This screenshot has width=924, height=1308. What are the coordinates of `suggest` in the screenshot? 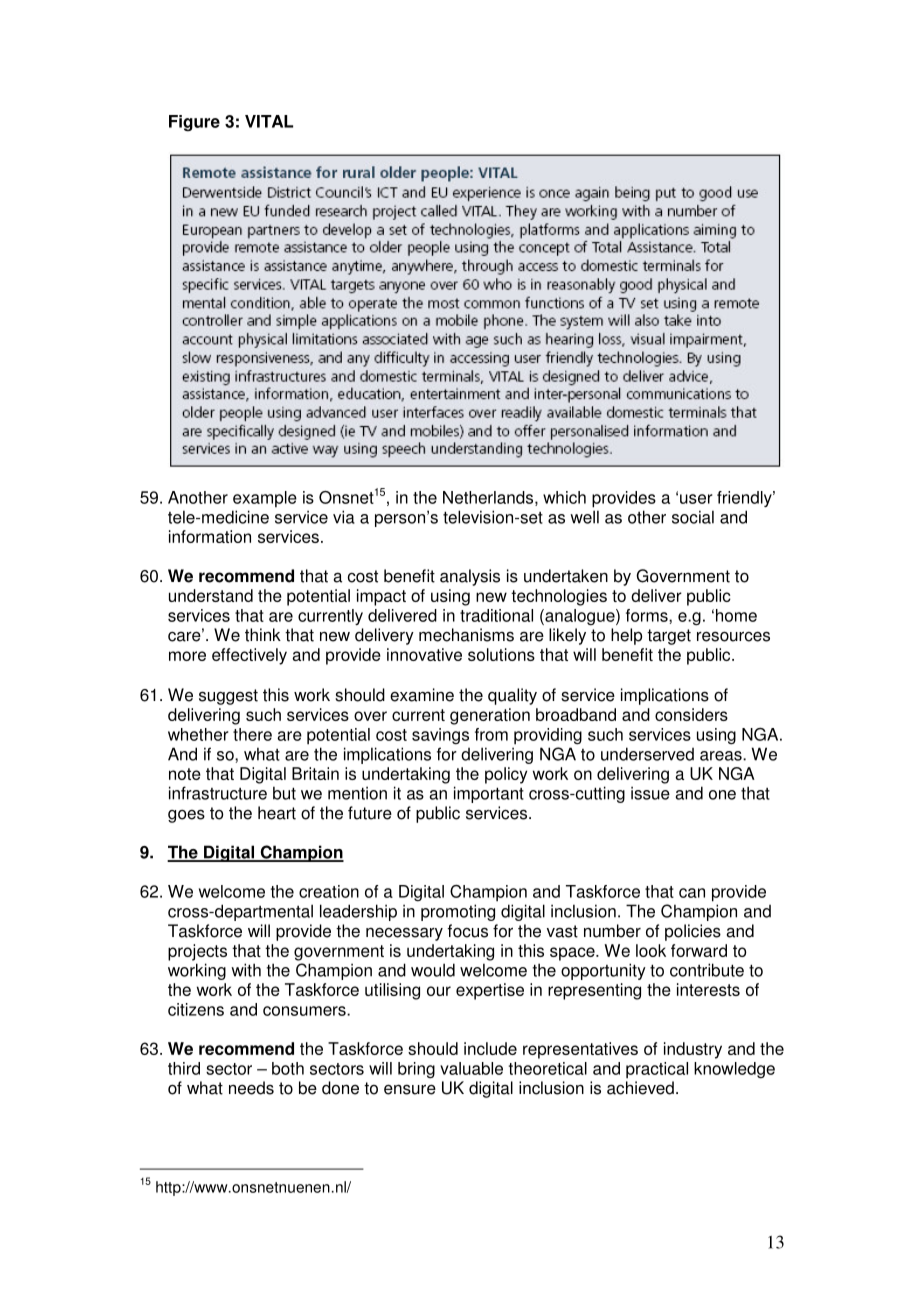 It's located at (228, 697).
